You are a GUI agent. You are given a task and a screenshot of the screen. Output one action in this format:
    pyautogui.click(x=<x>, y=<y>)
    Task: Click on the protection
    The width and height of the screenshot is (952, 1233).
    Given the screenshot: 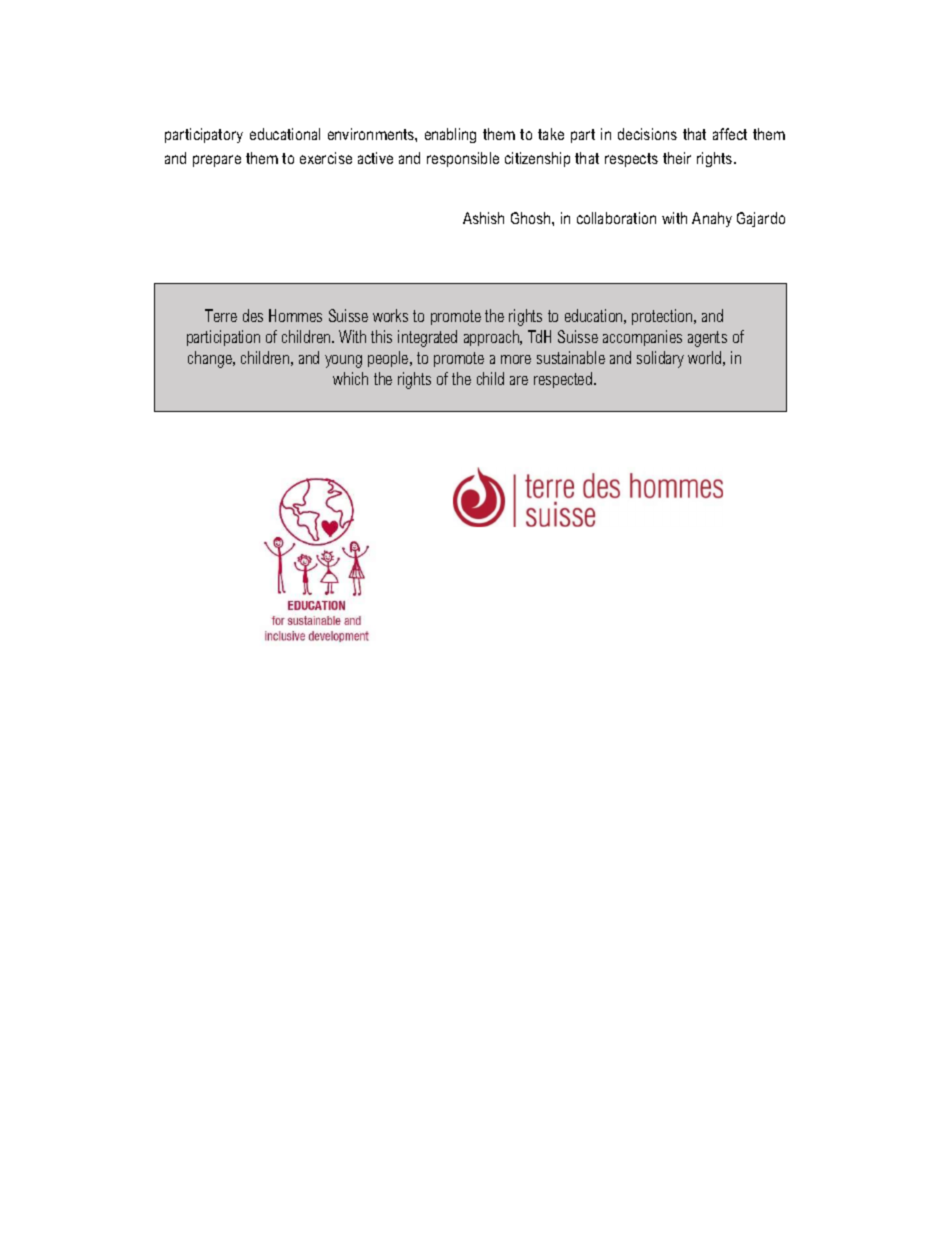 What is the action you would take?
    pyautogui.click(x=663, y=317)
